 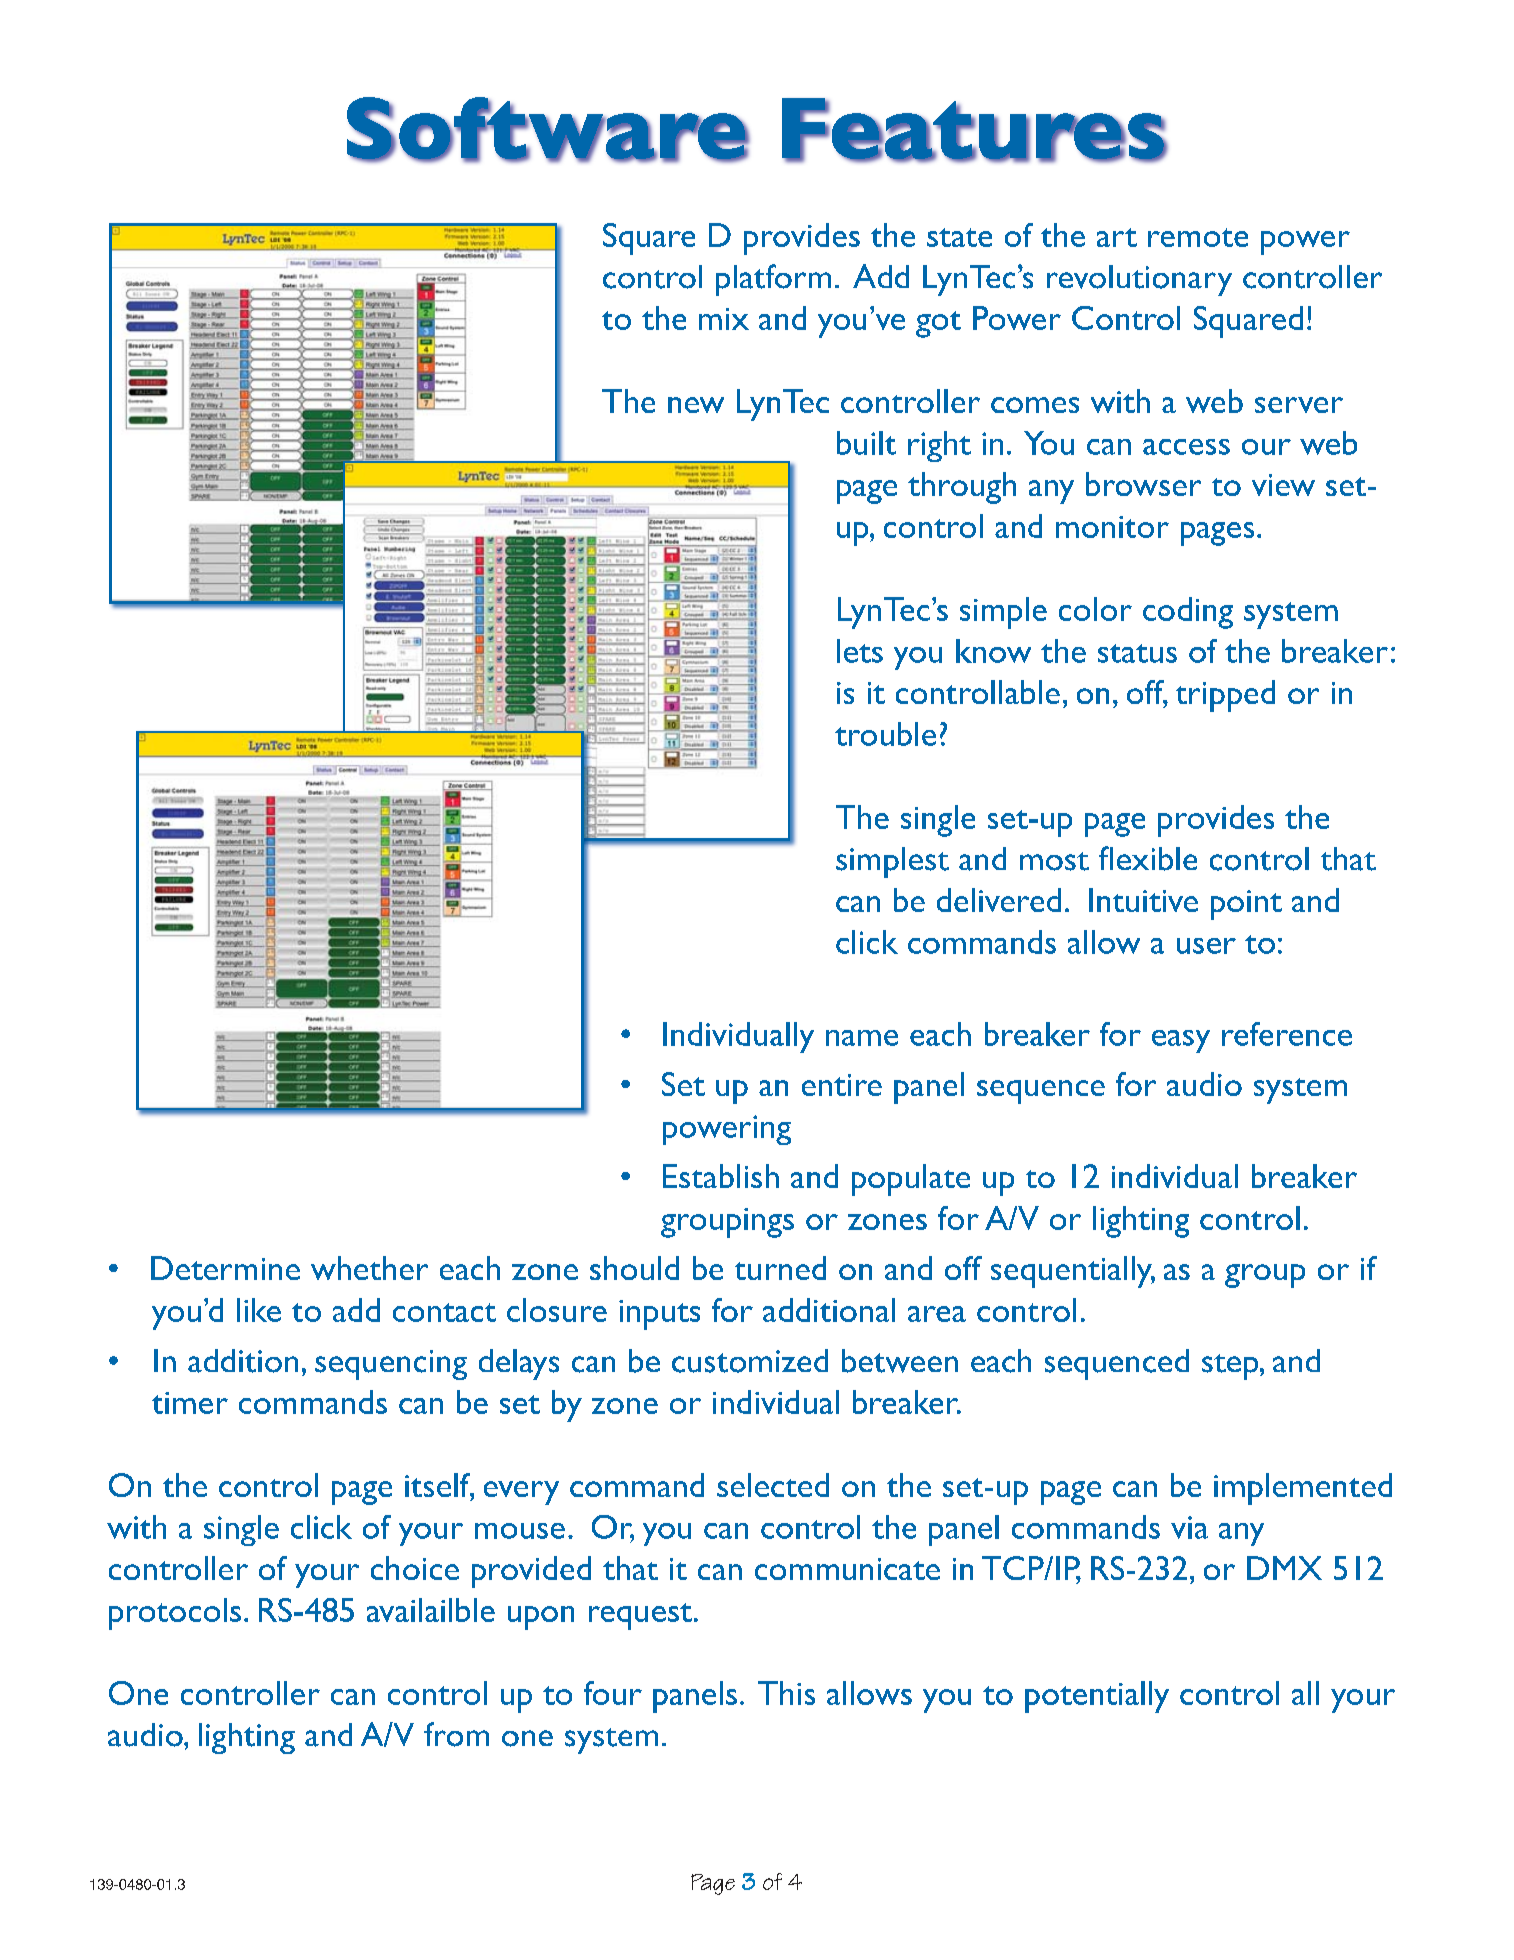 What do you see at coordinates (773, 280) in the screenshot?
I see `platform` at bounding box center [773, 280].
